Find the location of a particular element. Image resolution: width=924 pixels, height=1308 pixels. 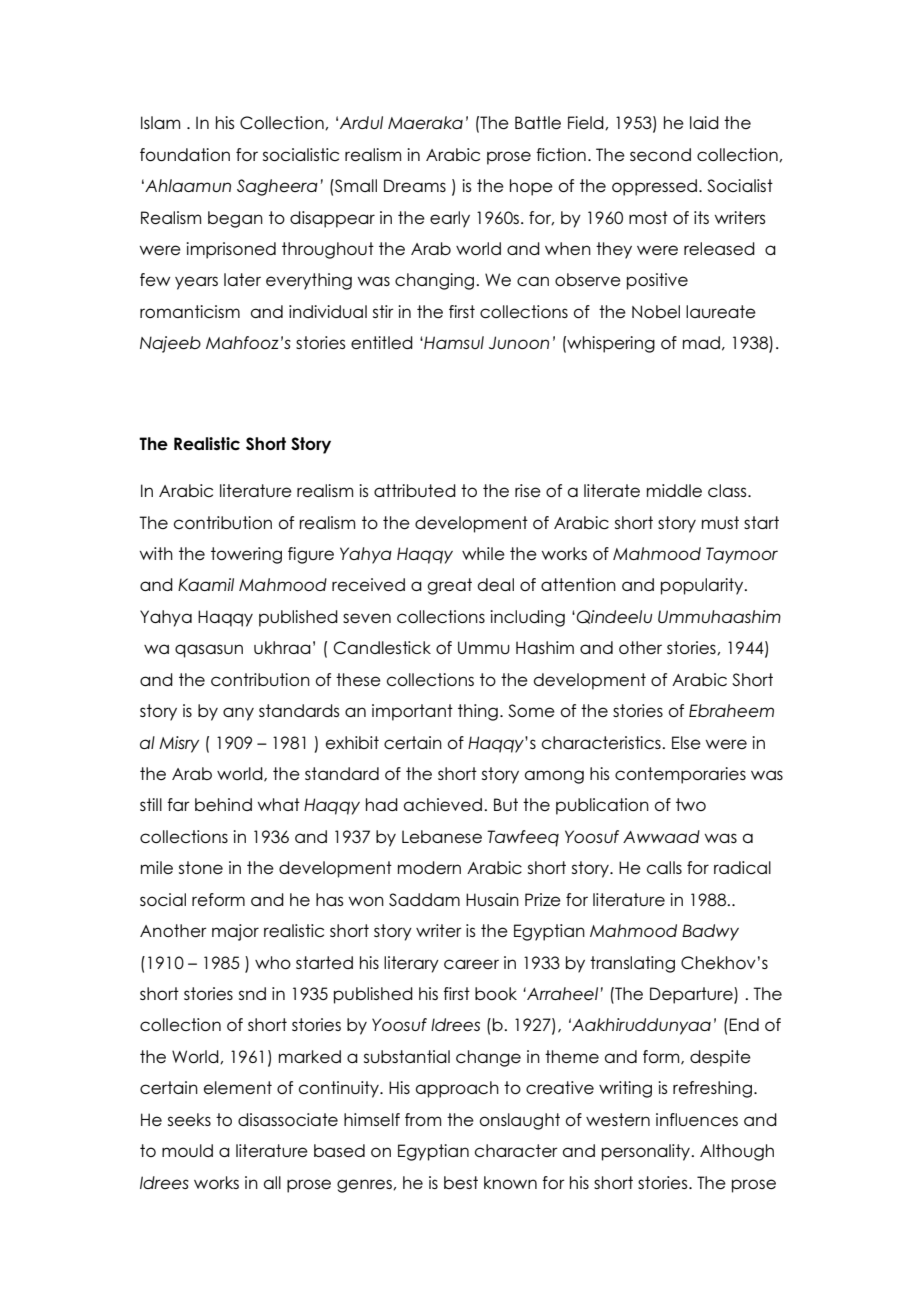

foundation is located at coordinates (185, 154).
